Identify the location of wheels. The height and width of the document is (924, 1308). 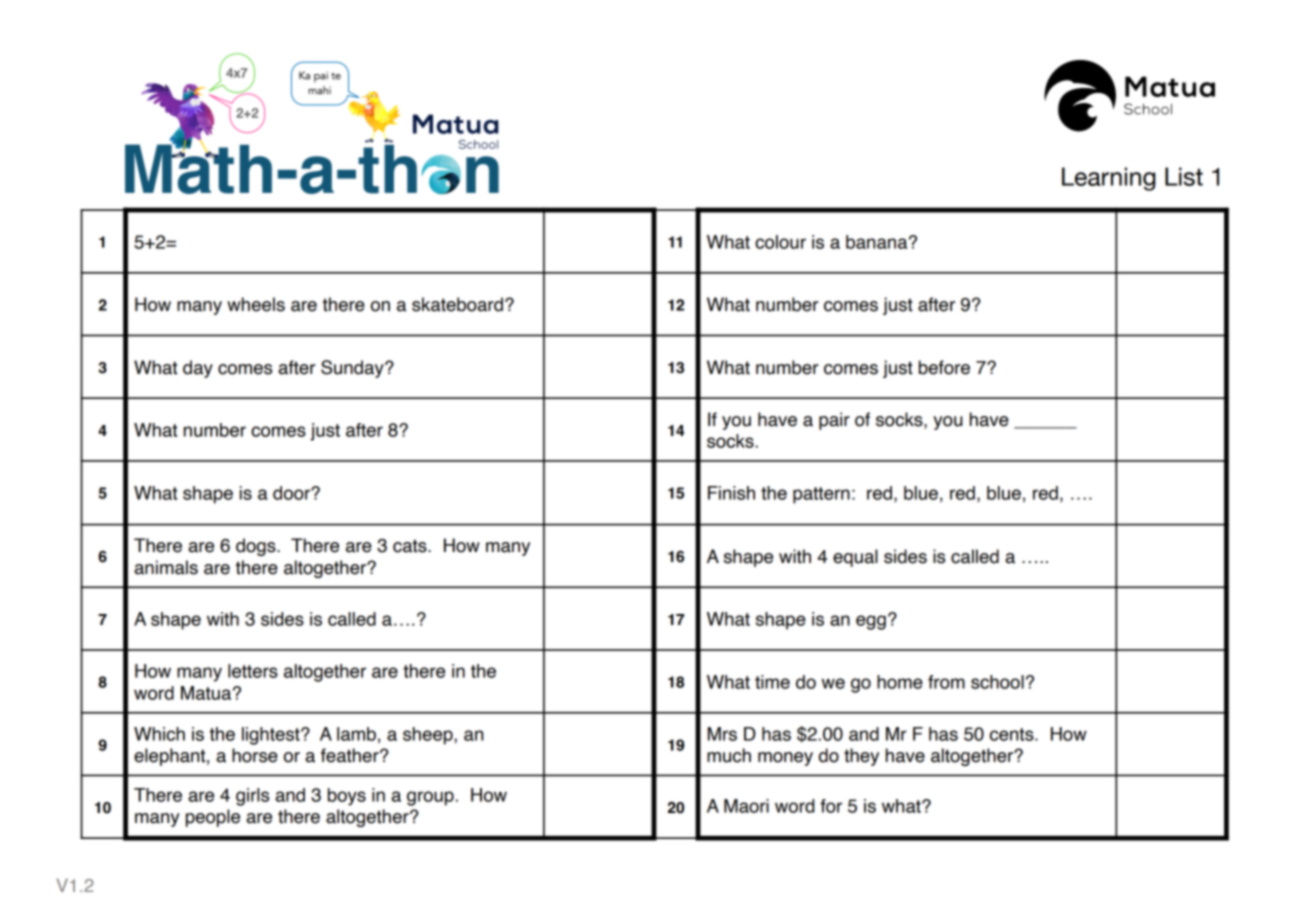
(256, 304).
